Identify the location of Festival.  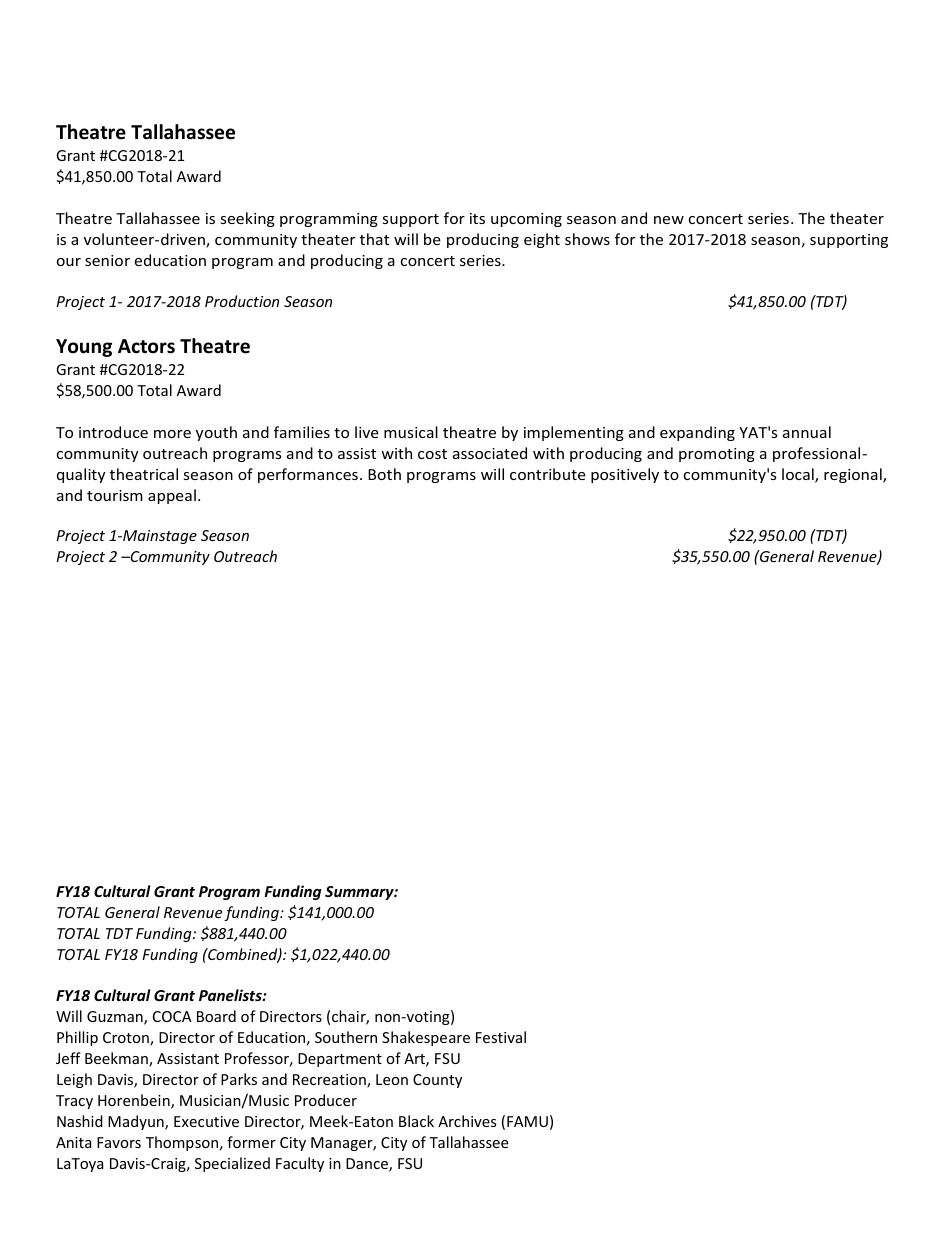
(501, 1037).
